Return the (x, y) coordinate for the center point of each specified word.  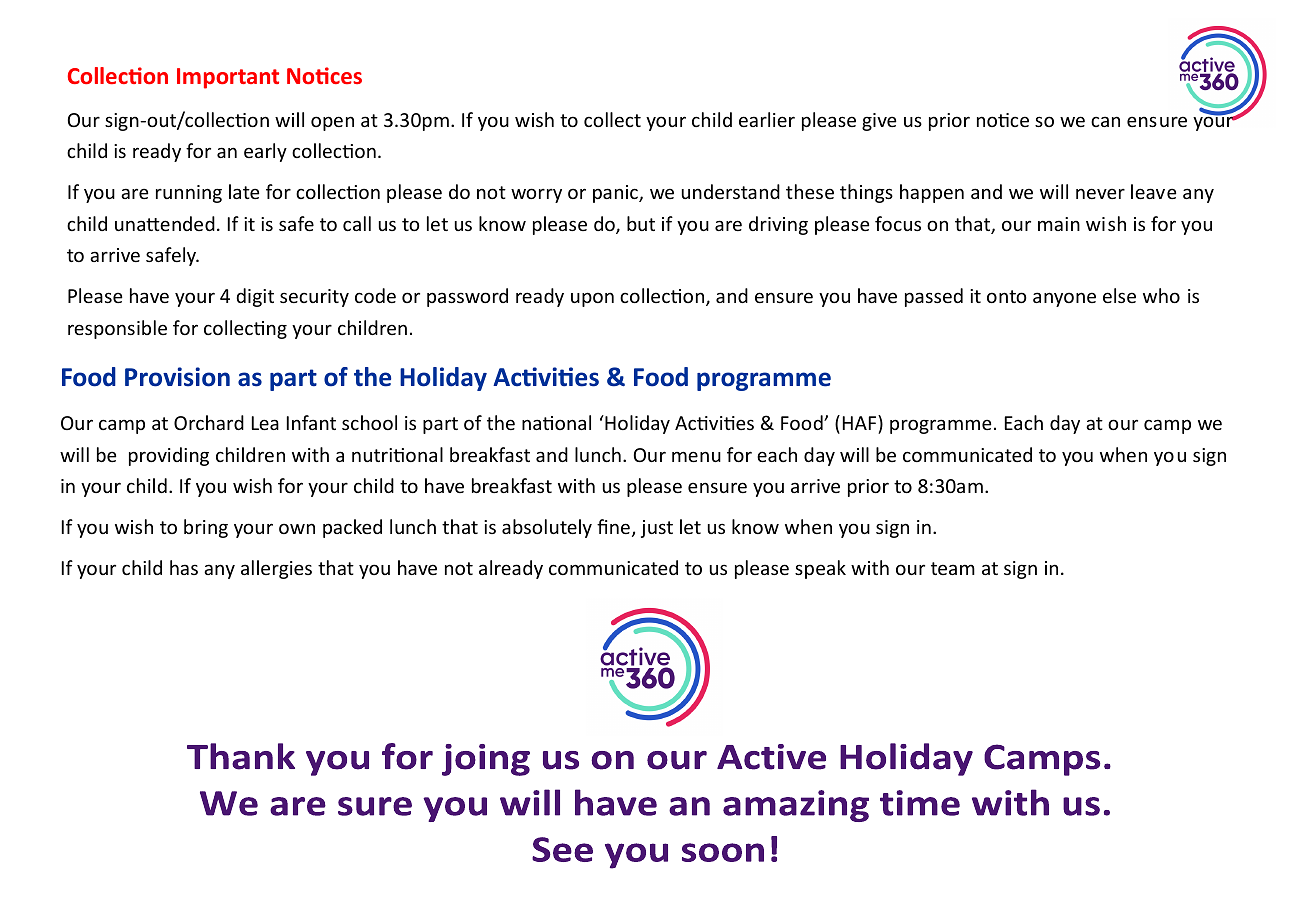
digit (255, 297)
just (657, 529)
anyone (1064, 299)
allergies (276, 569)
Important (228, 78)
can (1105, 121)
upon (592, 299)
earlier (767, 119)
